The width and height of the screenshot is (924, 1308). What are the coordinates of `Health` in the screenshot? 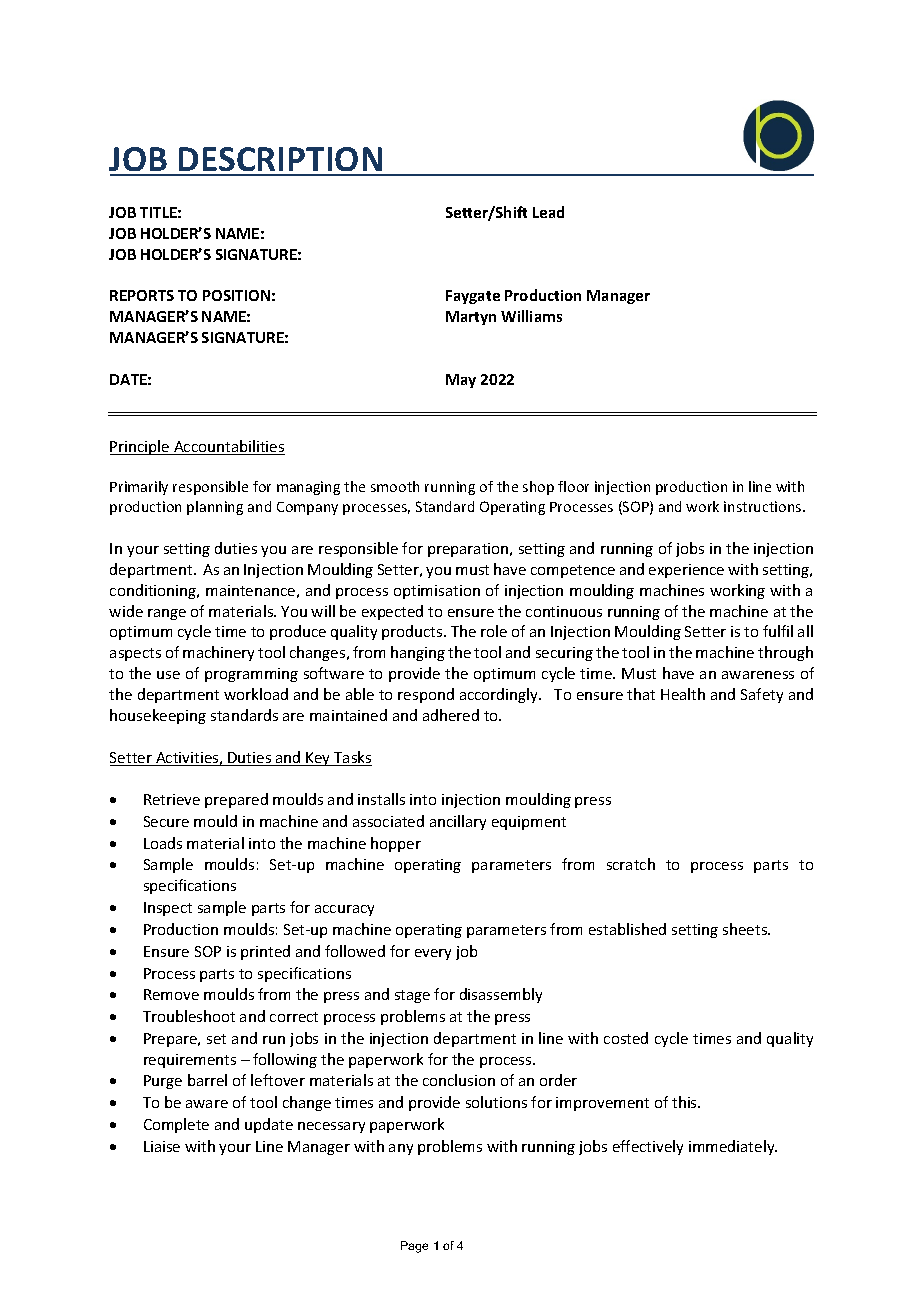 It's located at (683, 694).
